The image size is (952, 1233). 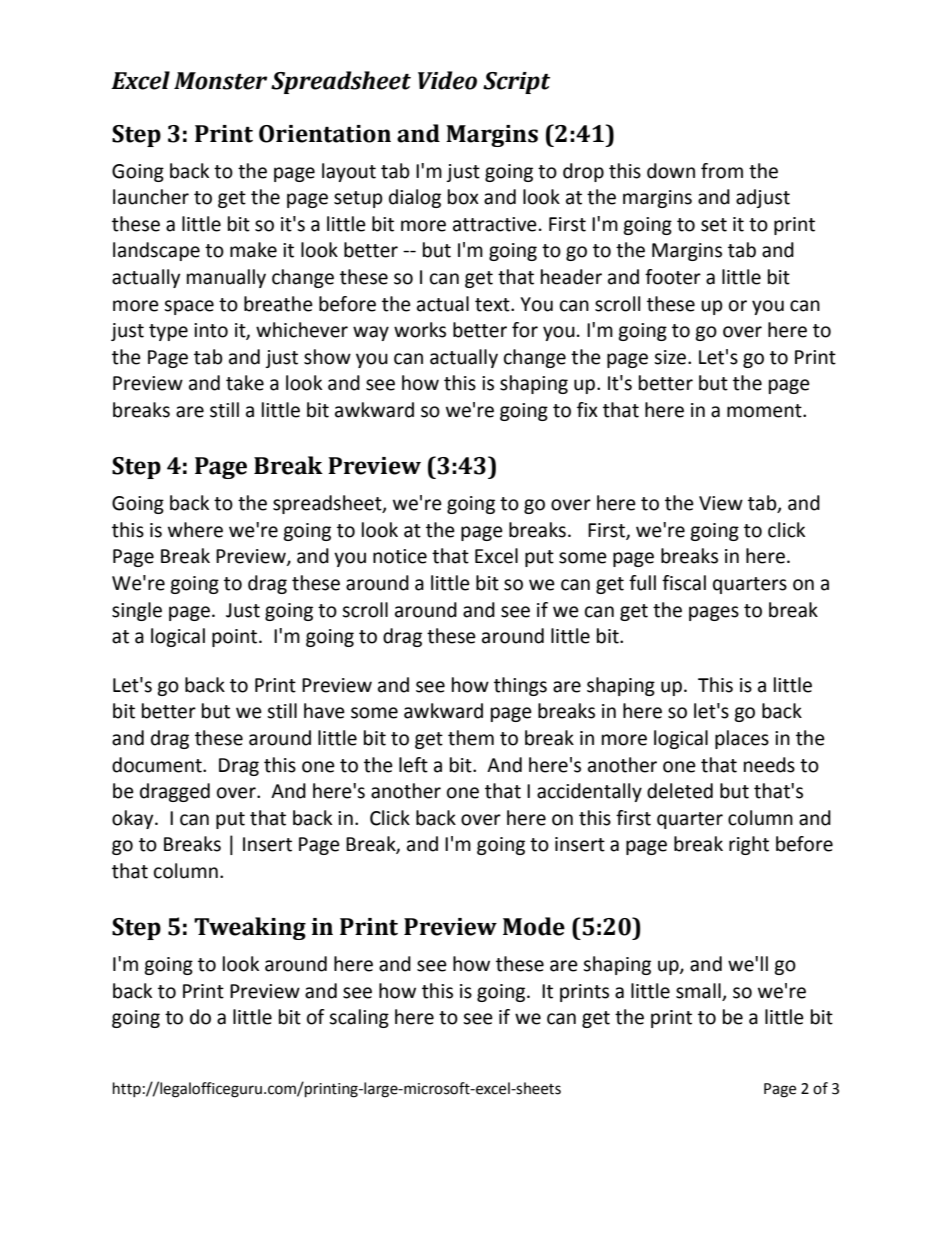 I want to click on Tweaking, so click(x=250, y=928).
